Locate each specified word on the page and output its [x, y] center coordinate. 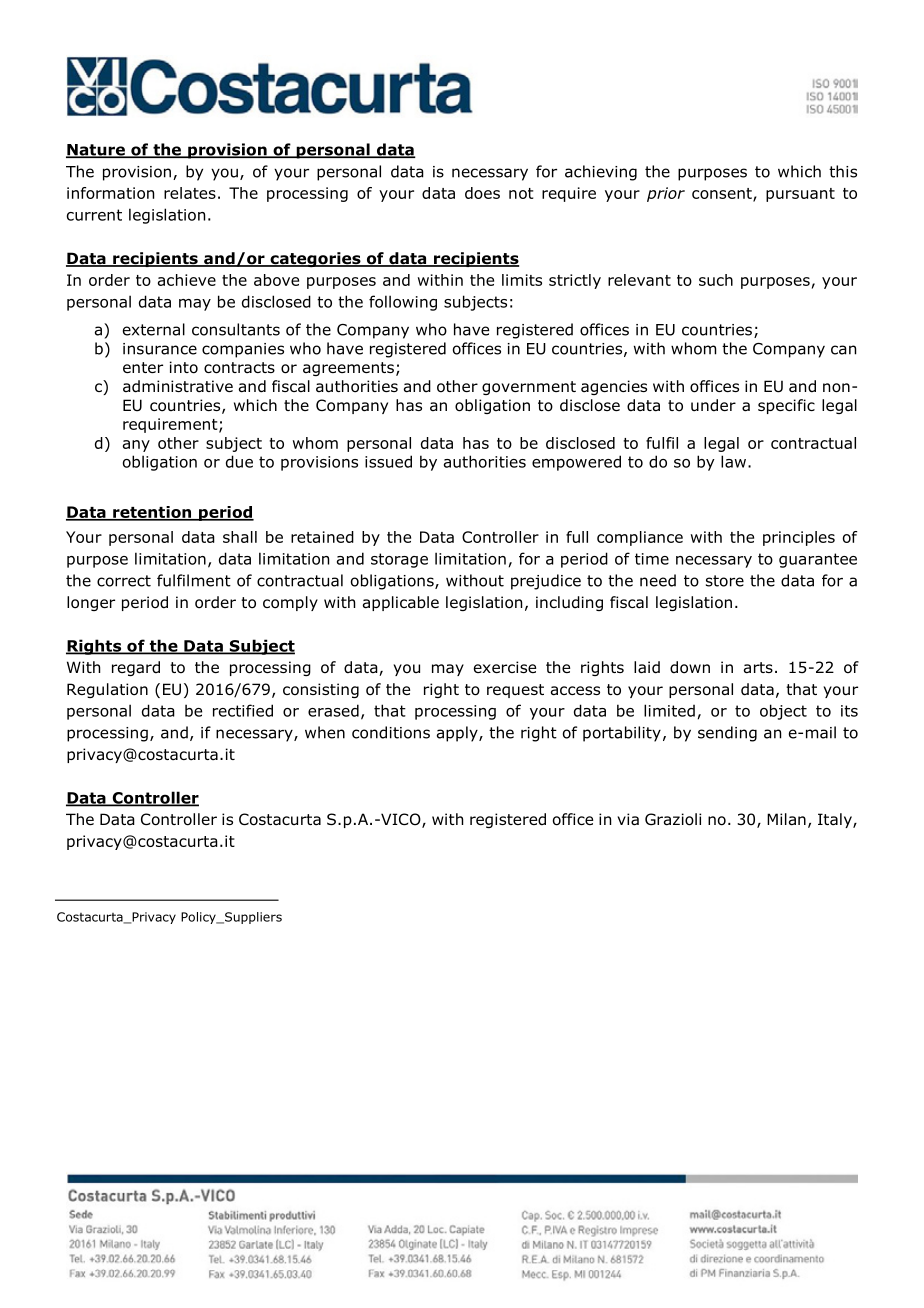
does [482, 193]
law [735, 461]
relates [190, 193]
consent [723, 194]
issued [388, 461]
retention [152, 513]
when [325, 732]
